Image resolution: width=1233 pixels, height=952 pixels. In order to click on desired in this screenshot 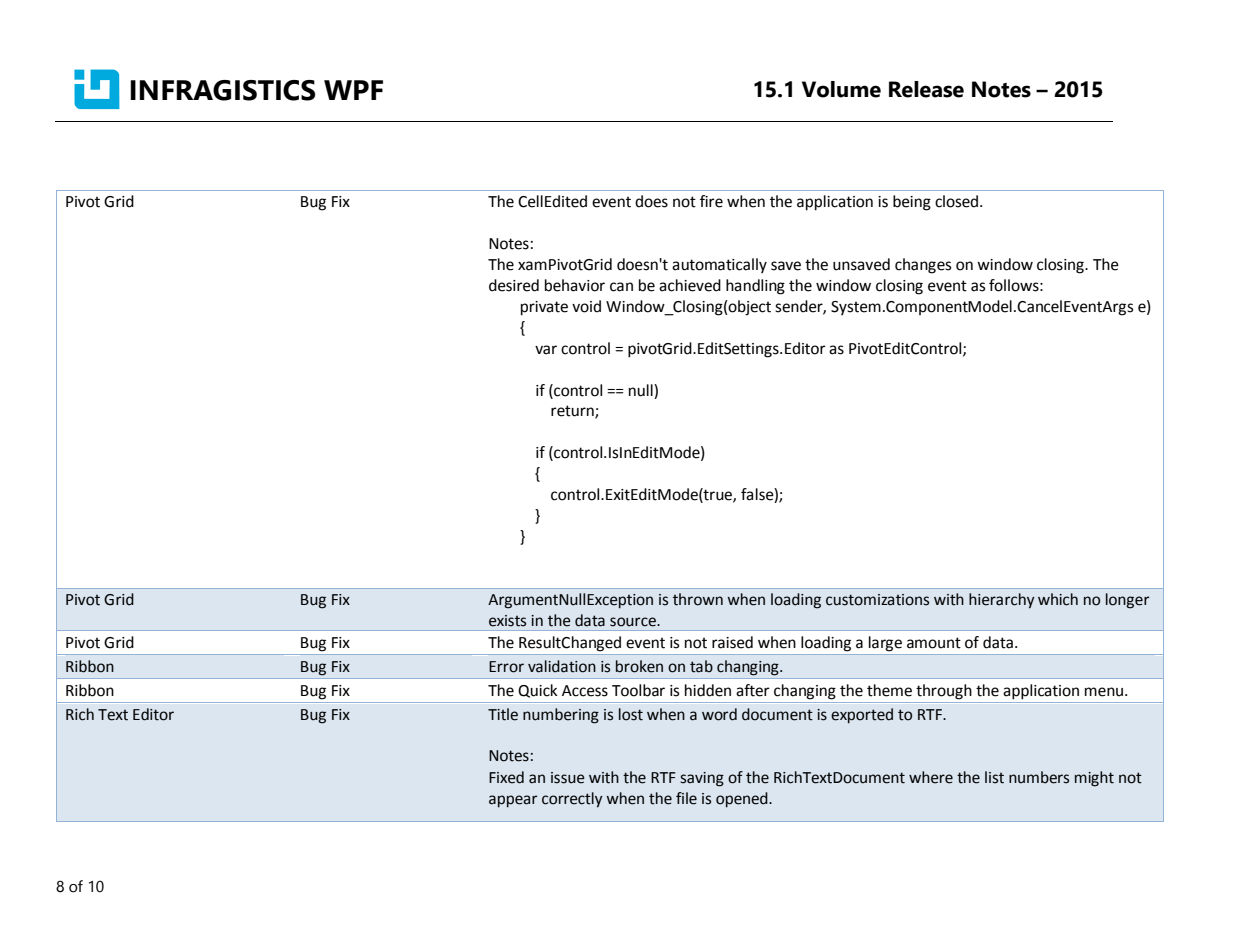, I will do `click(514, 285)`.
